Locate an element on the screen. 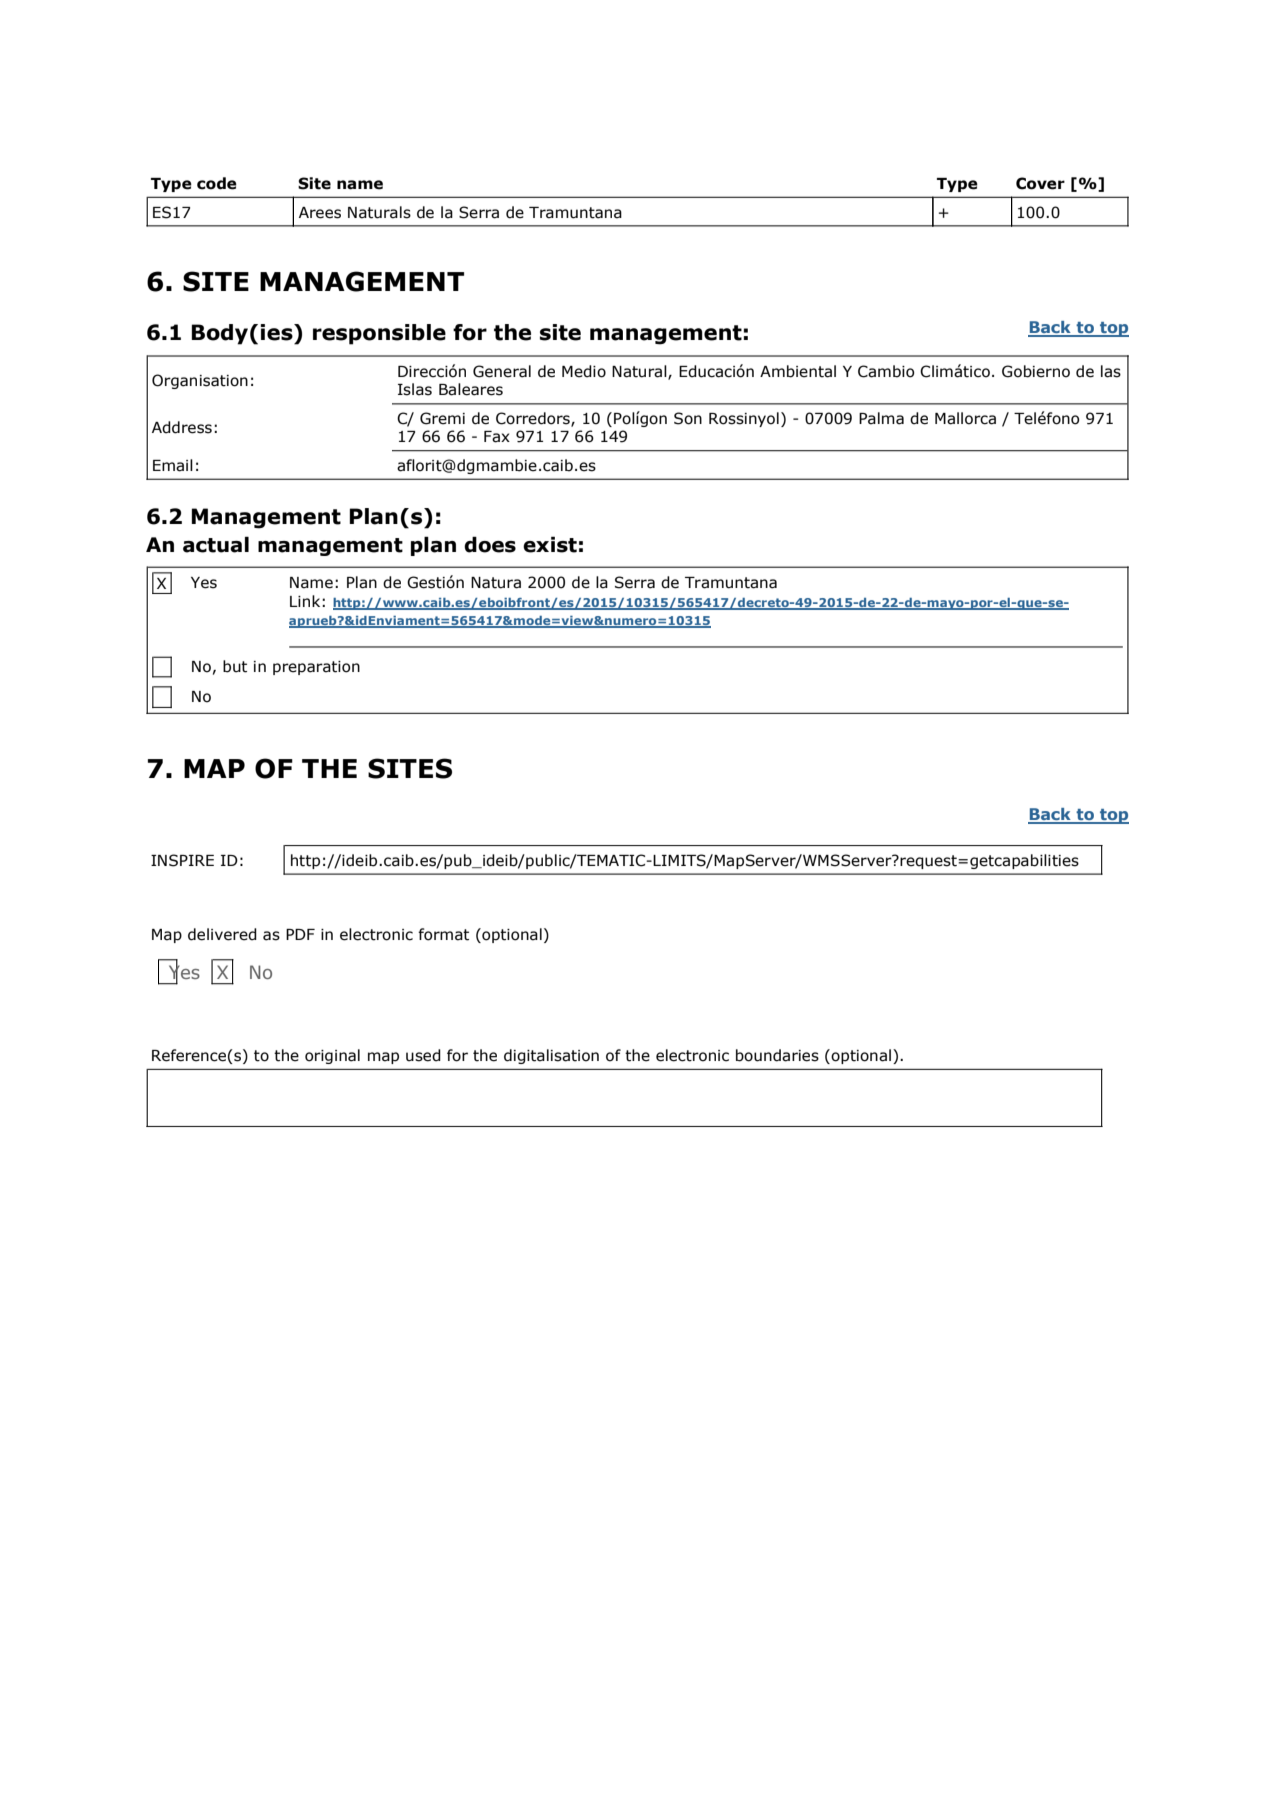  Cover is located at coordinates (1040, 183).
